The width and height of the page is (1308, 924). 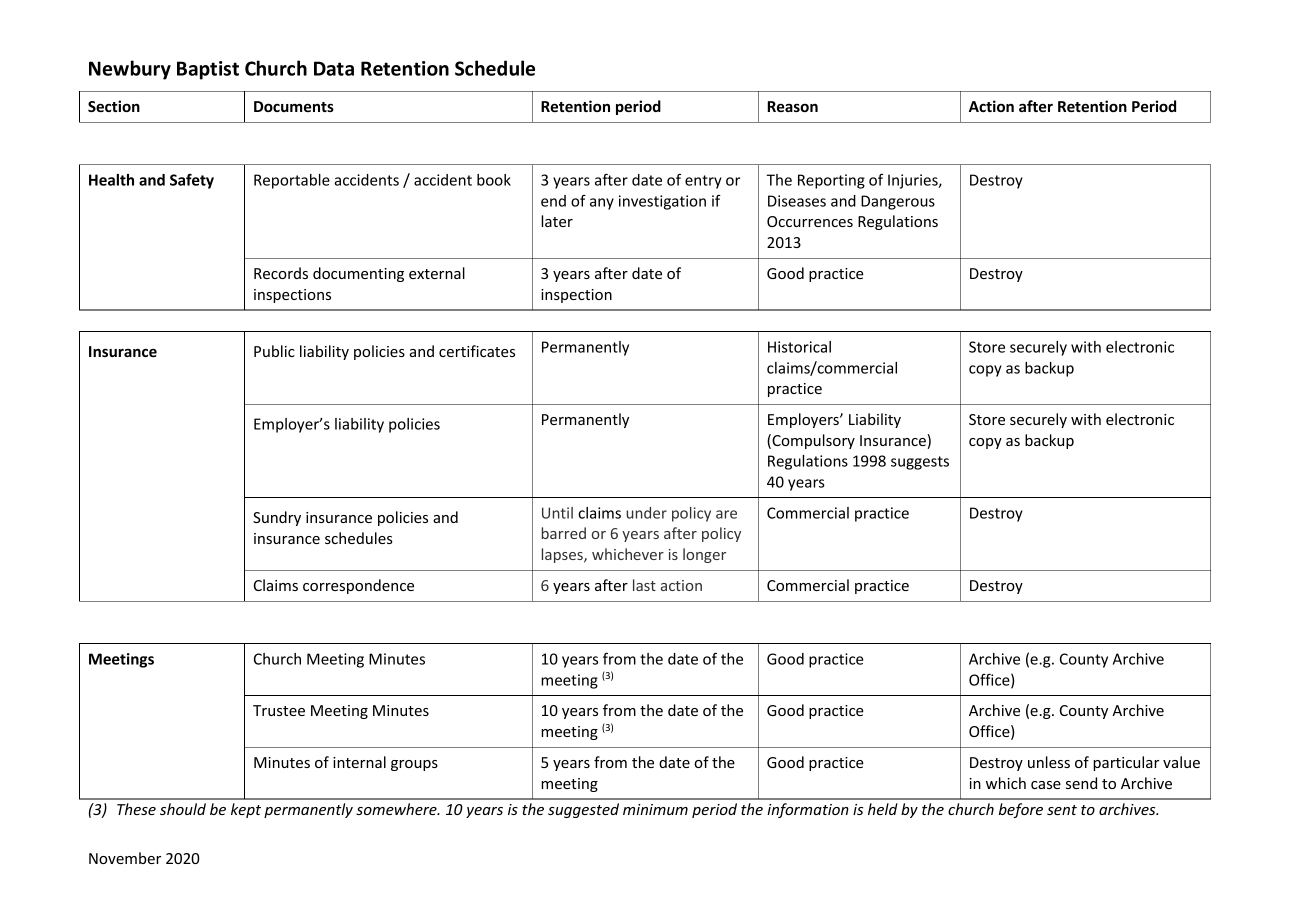 What do you see at coordinates (1062, 810) in the page?
I see `sent` at bounding box center [1062, 810].
